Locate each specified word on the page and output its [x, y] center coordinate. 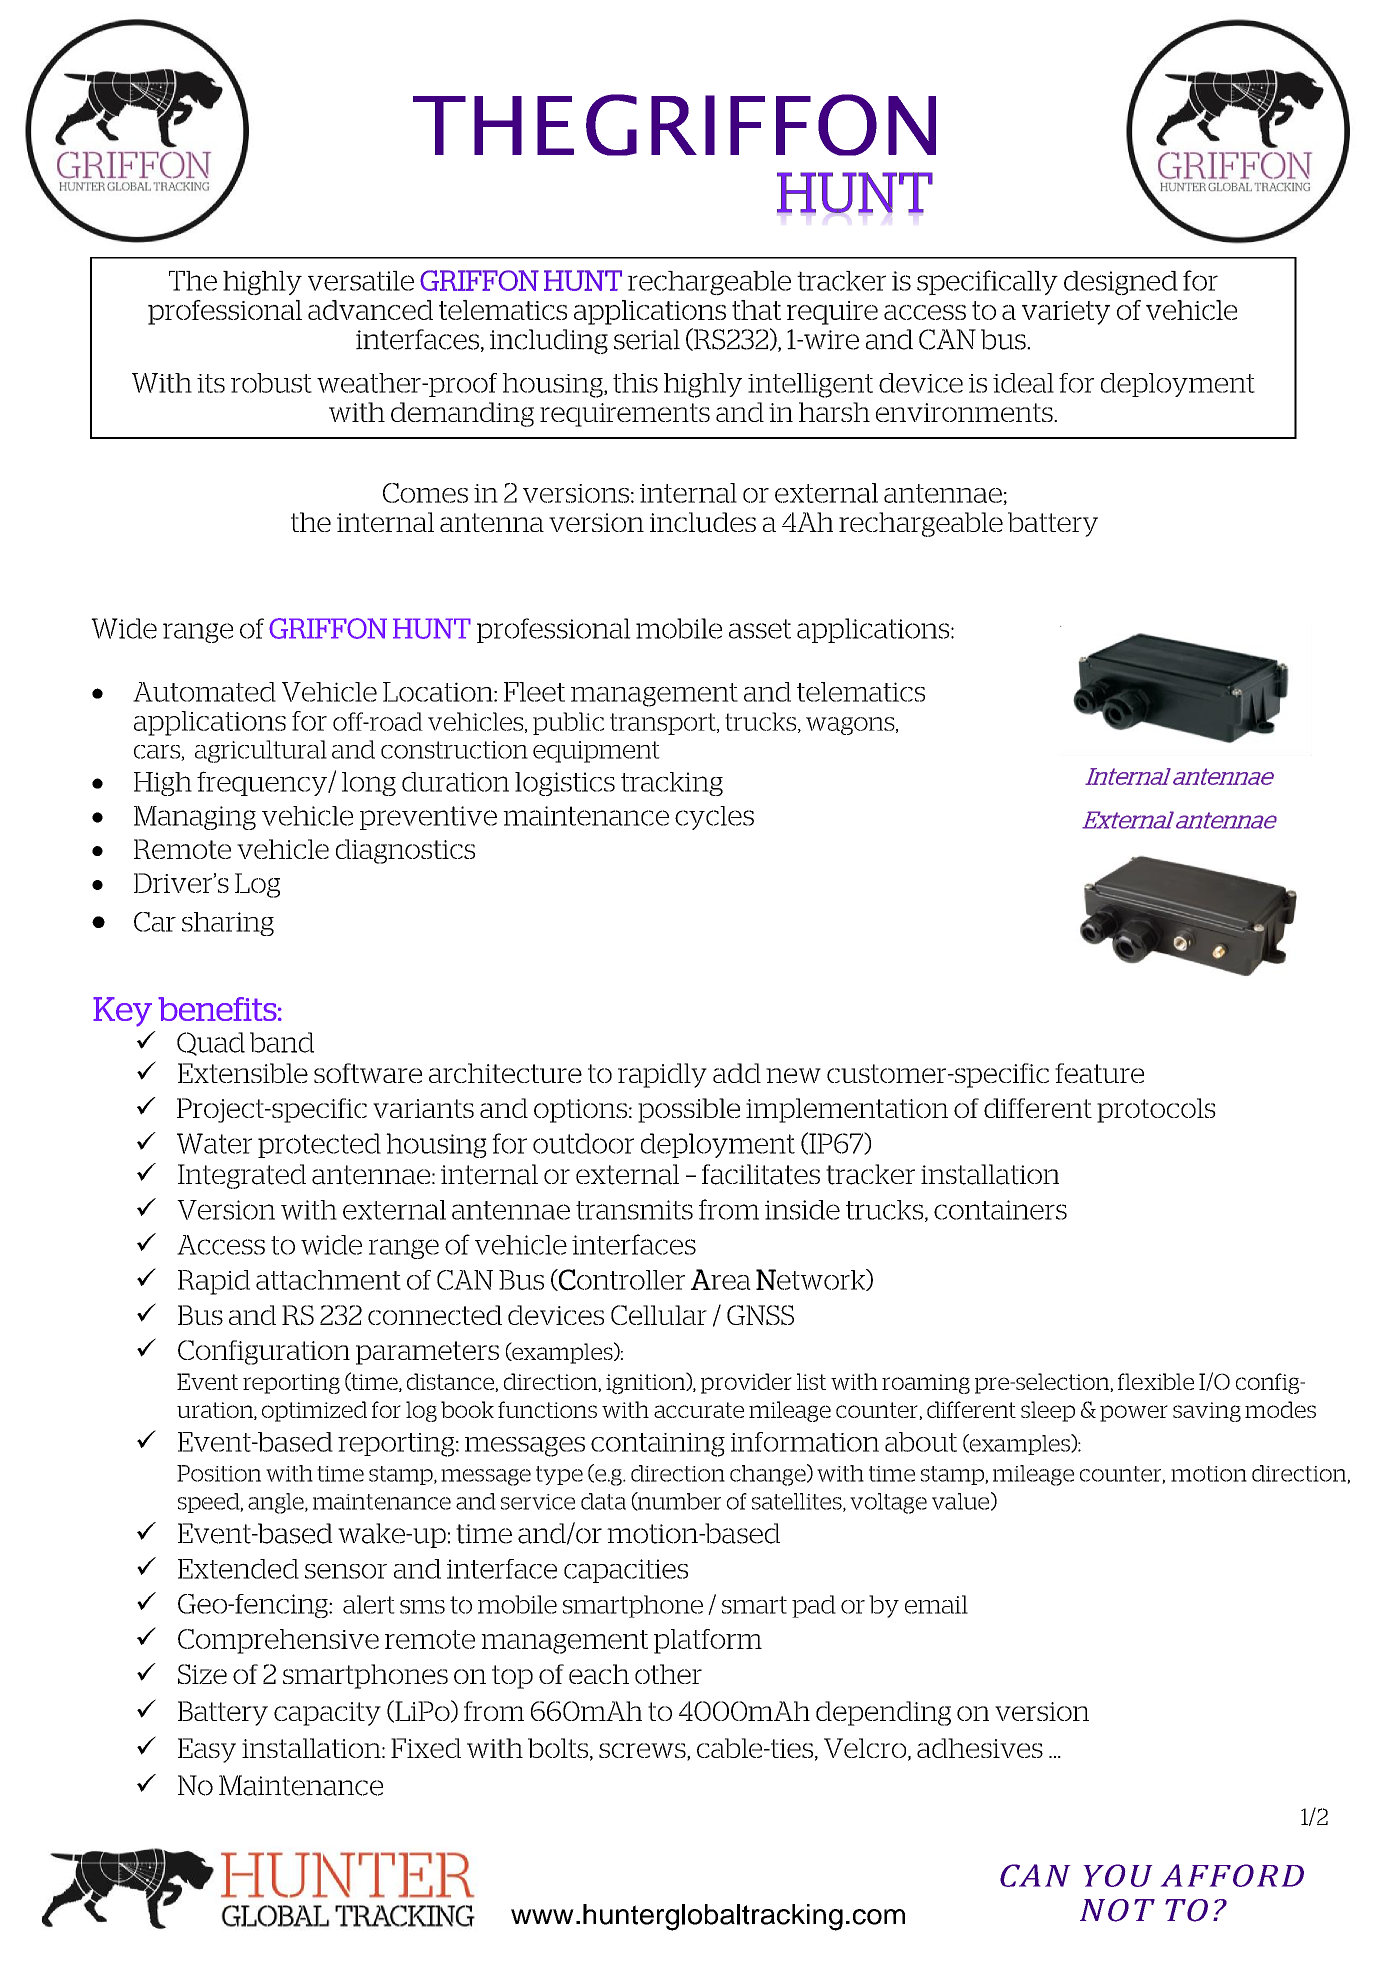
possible [689, 1110]
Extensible [243, 1073]
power [1134, 1413]
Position [219, 1473]
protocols [1156, 1110]
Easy [207, 1750]
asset [760, 629]
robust [271, 383]
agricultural [261, 751]
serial [647, 339]
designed [1121, 283]
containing [658, 1445]
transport [664, 724]
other [668, 1674]
